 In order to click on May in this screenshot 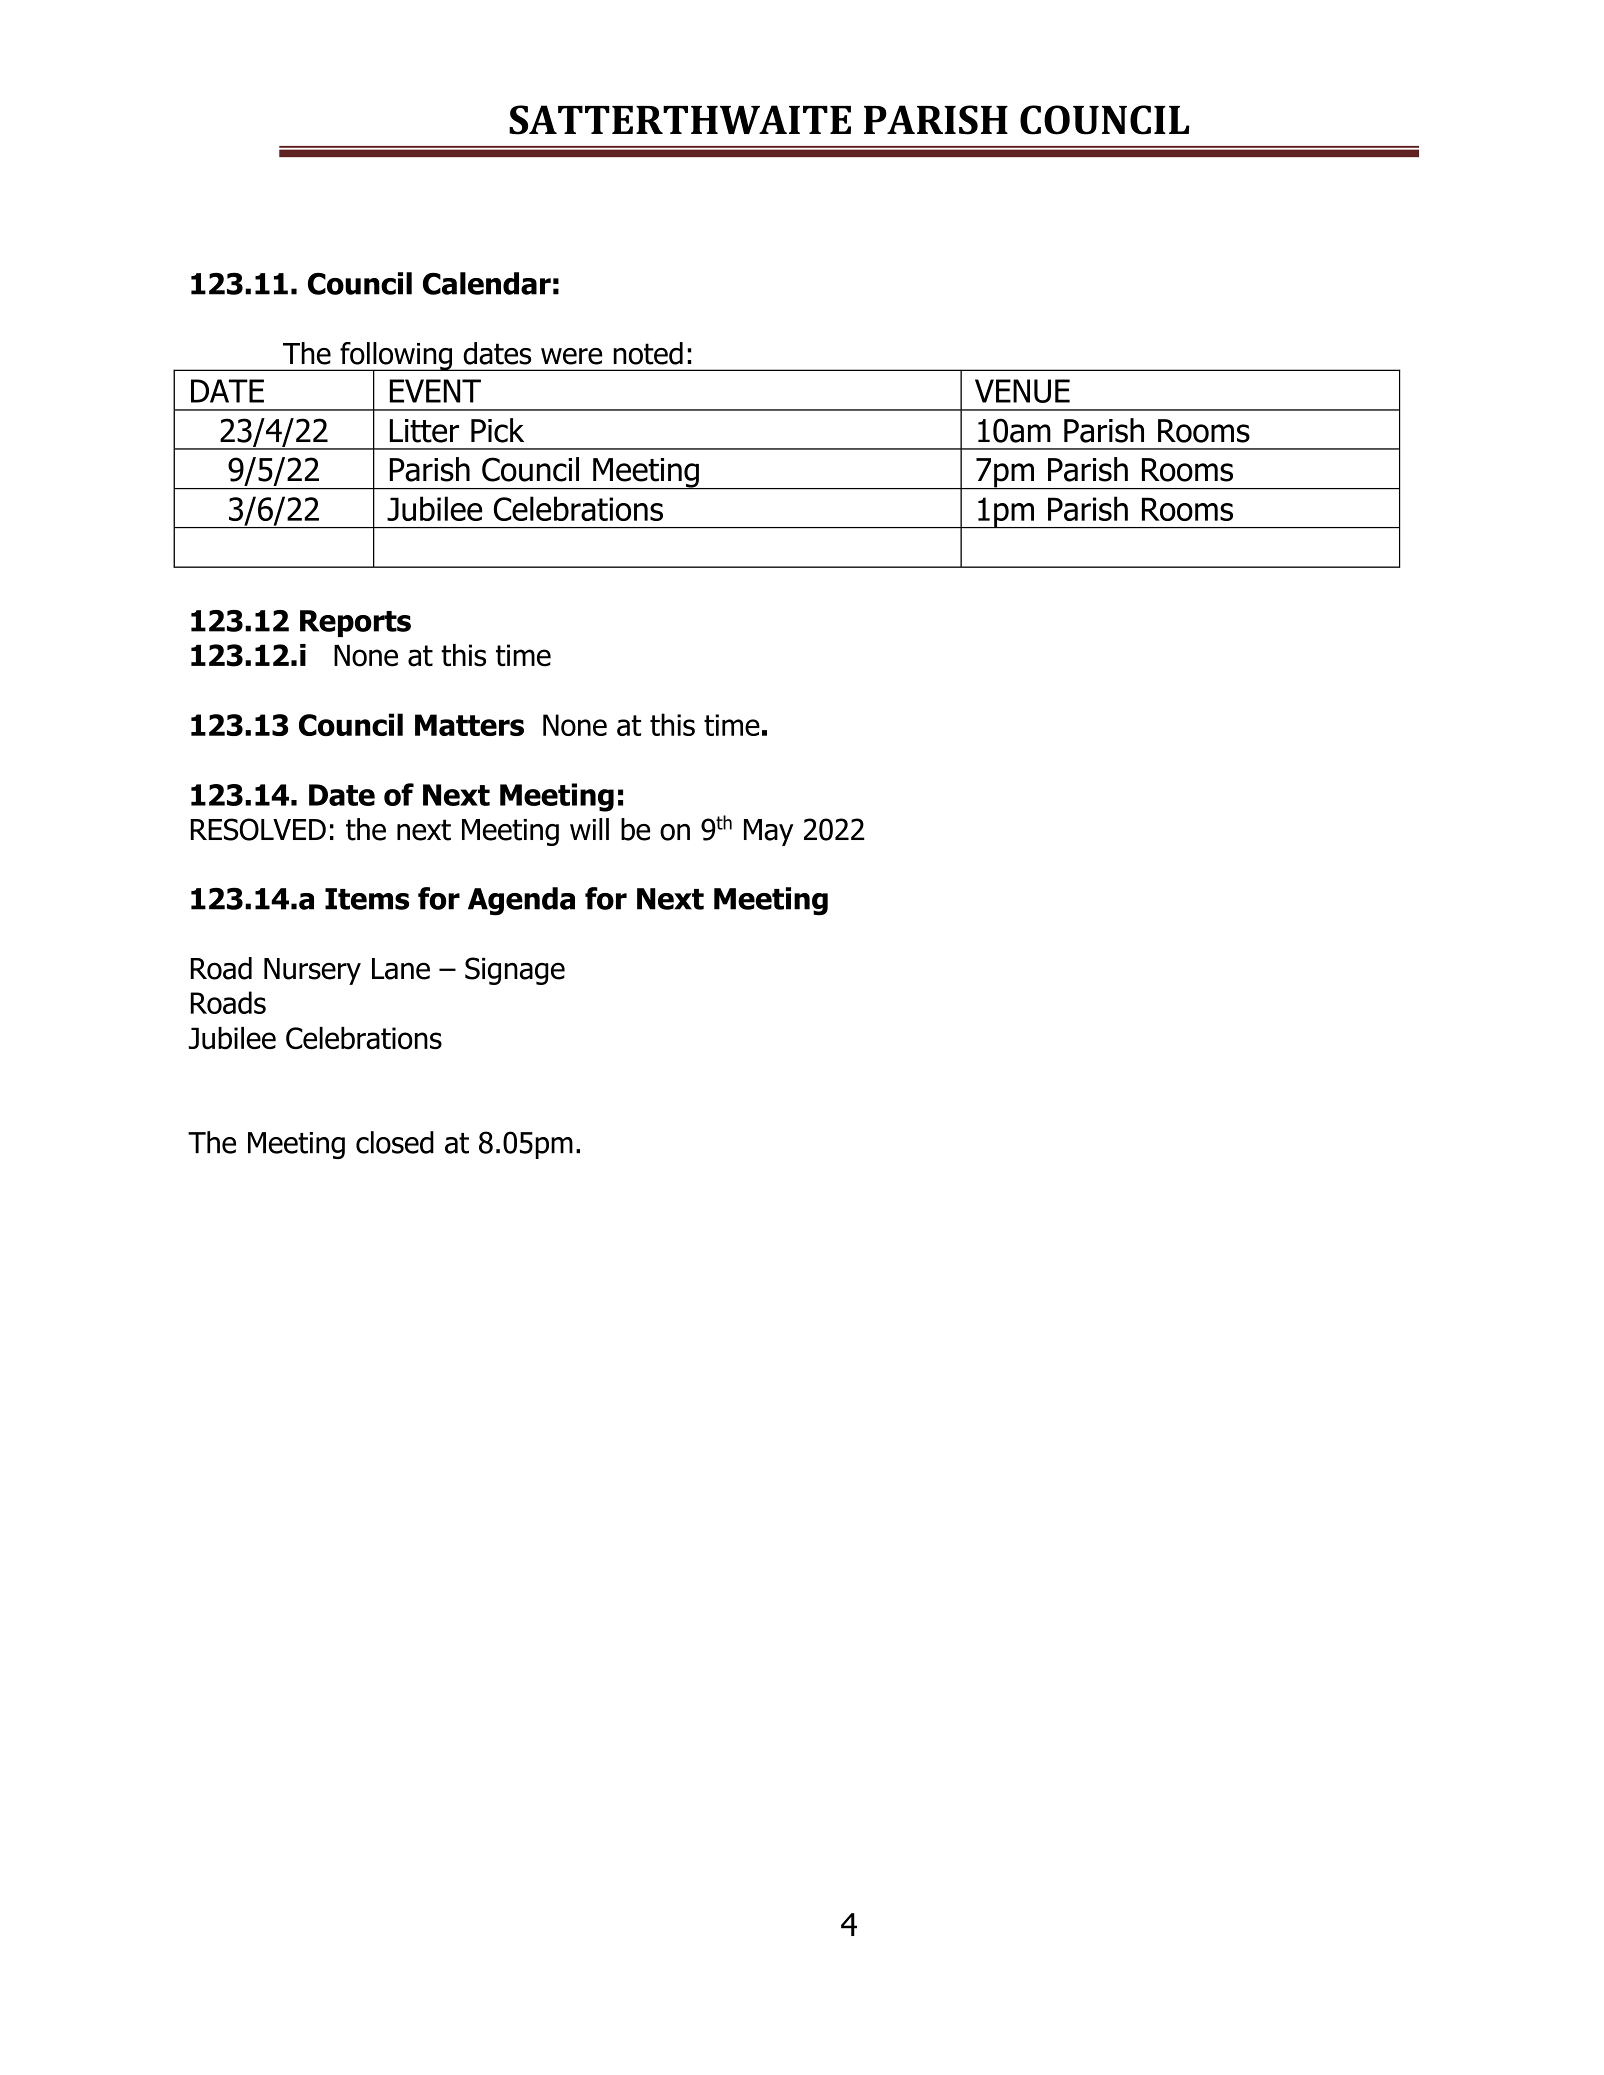, I will do `click(768, 832)`.
